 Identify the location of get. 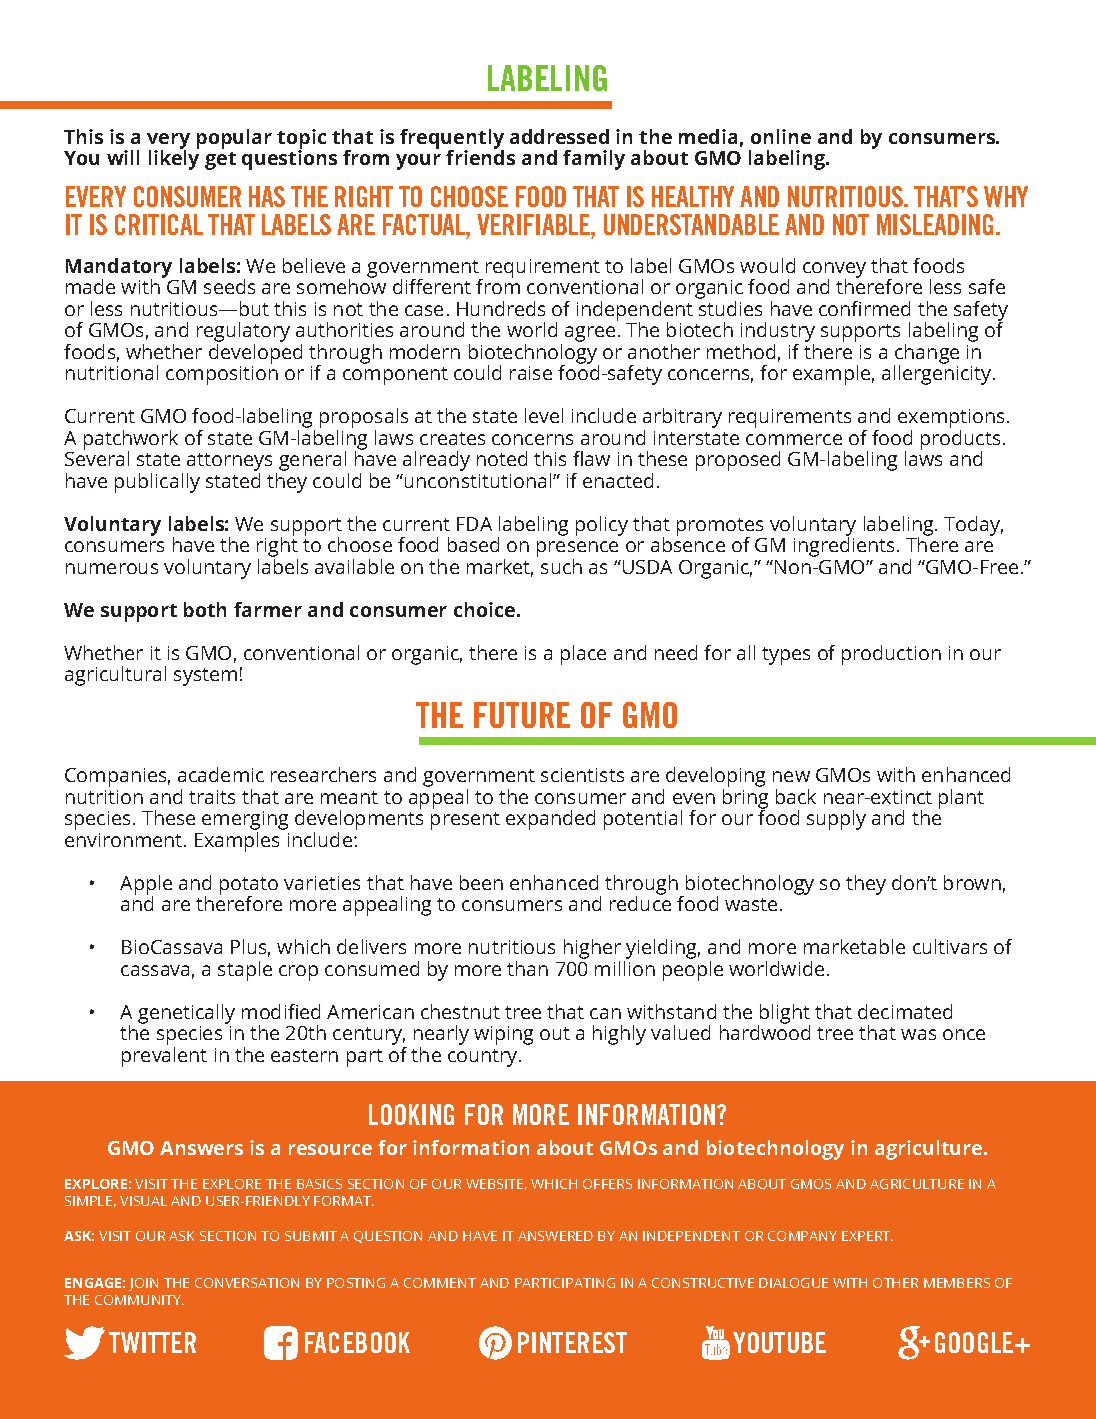
(220, 161).
